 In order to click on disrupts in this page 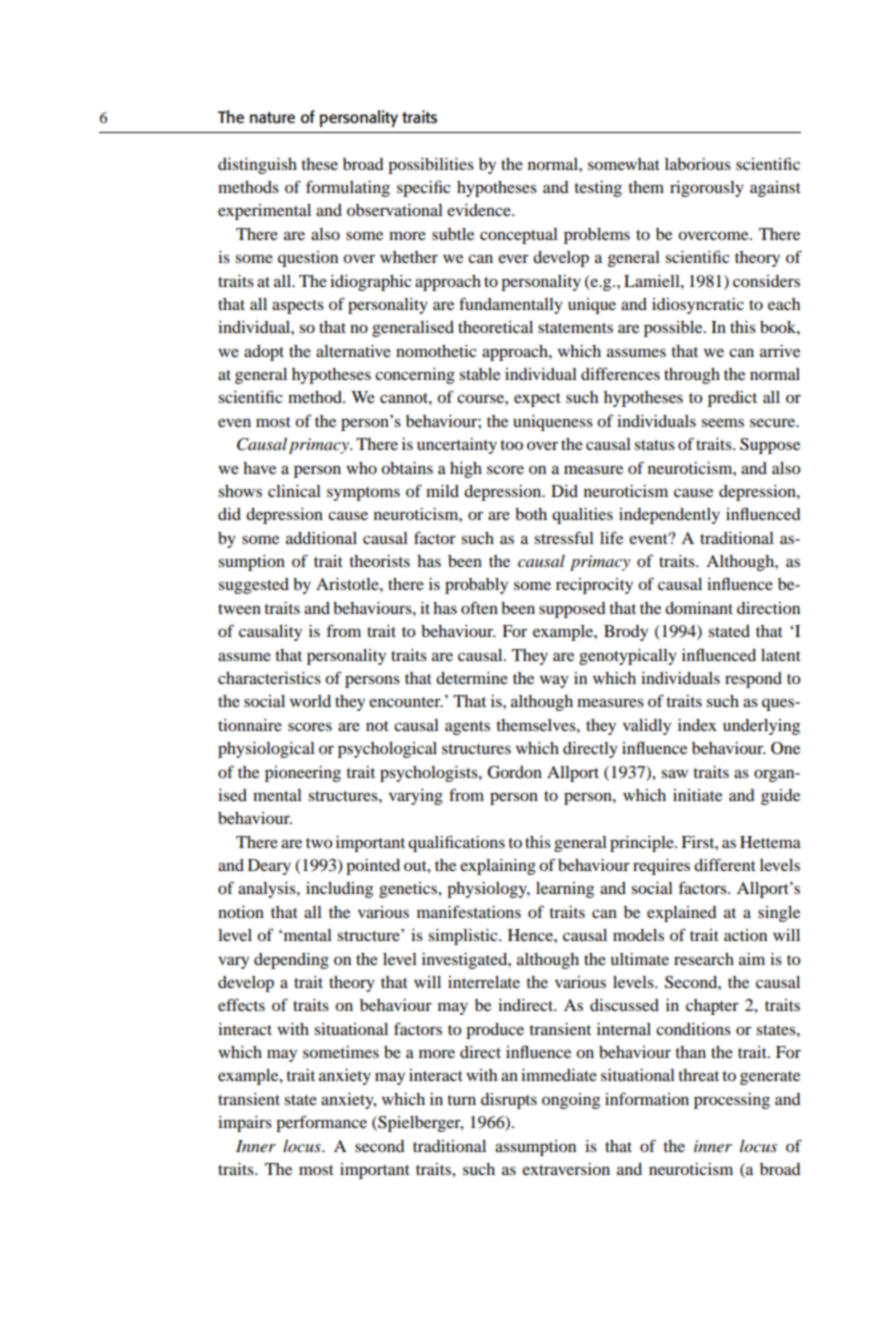, I will do `click(509, 1101)`.
